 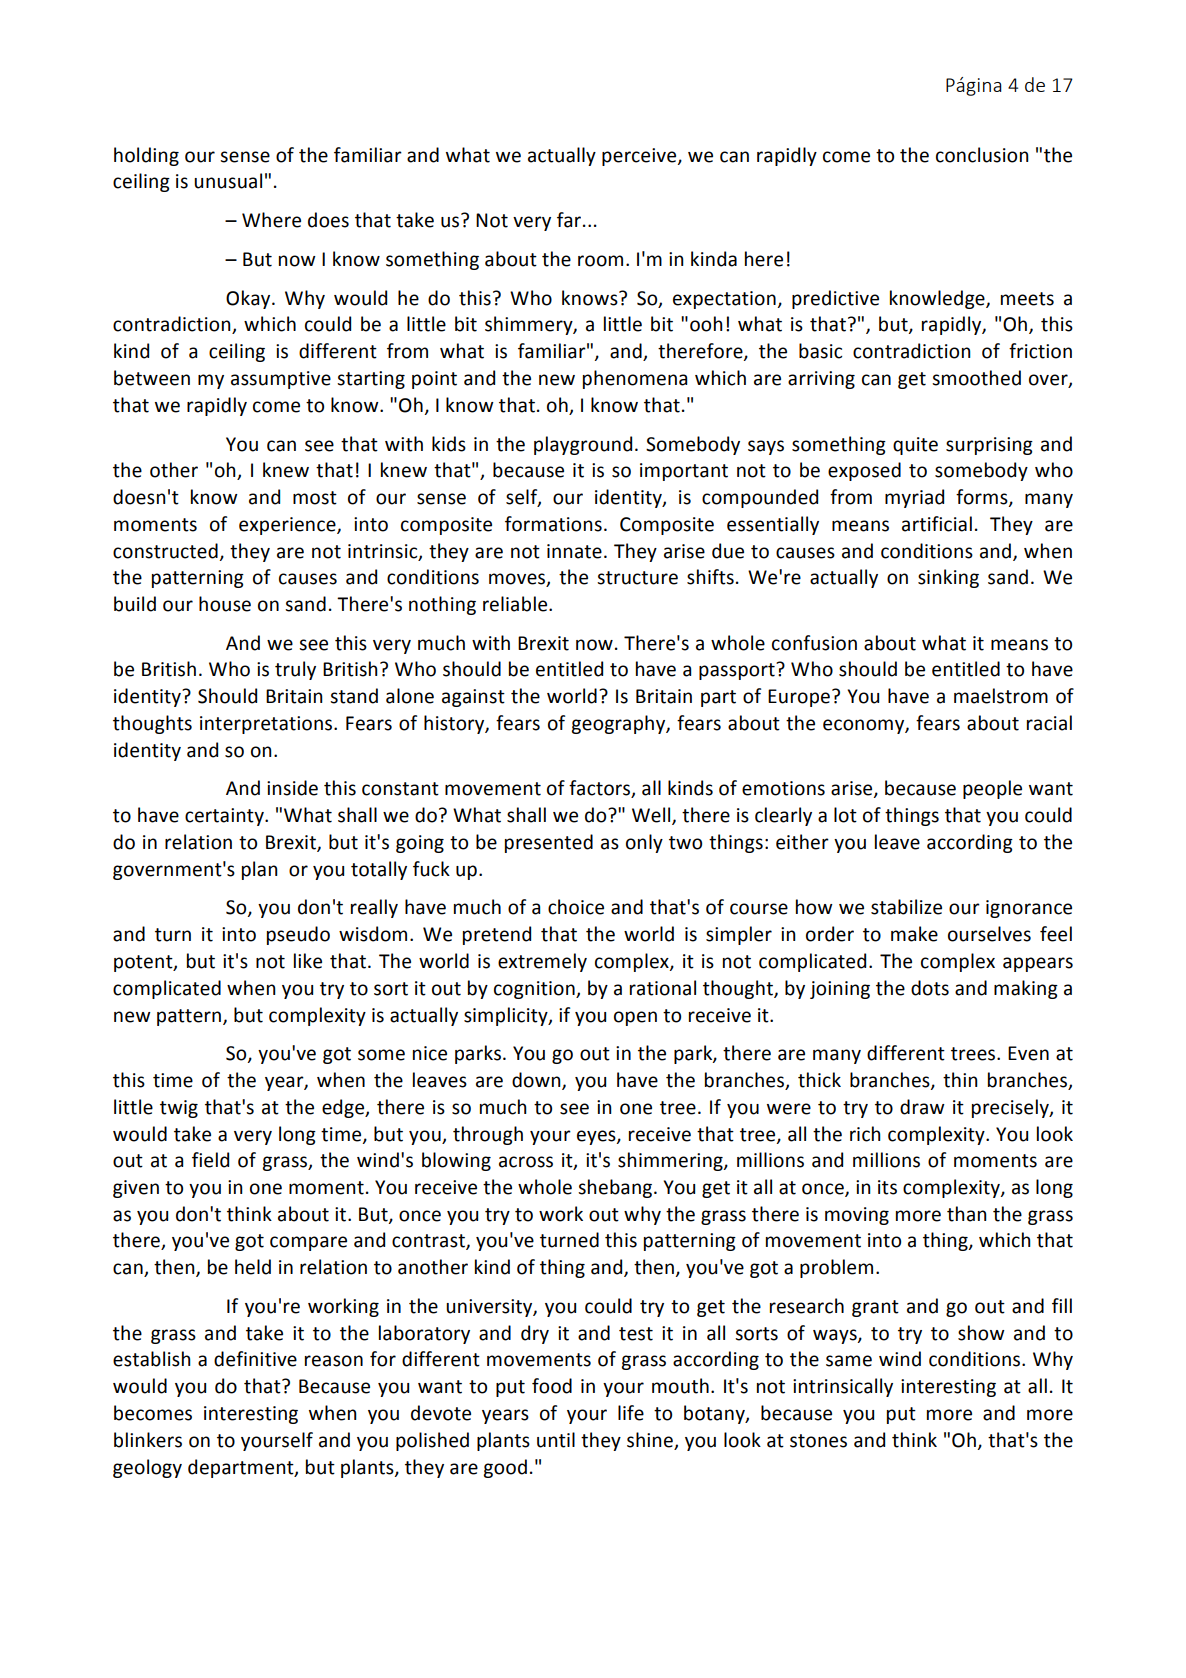 What do you see at coordinates (225, 817) in the screenshot?
I see `certainty` at bounding box center [225, 817].
